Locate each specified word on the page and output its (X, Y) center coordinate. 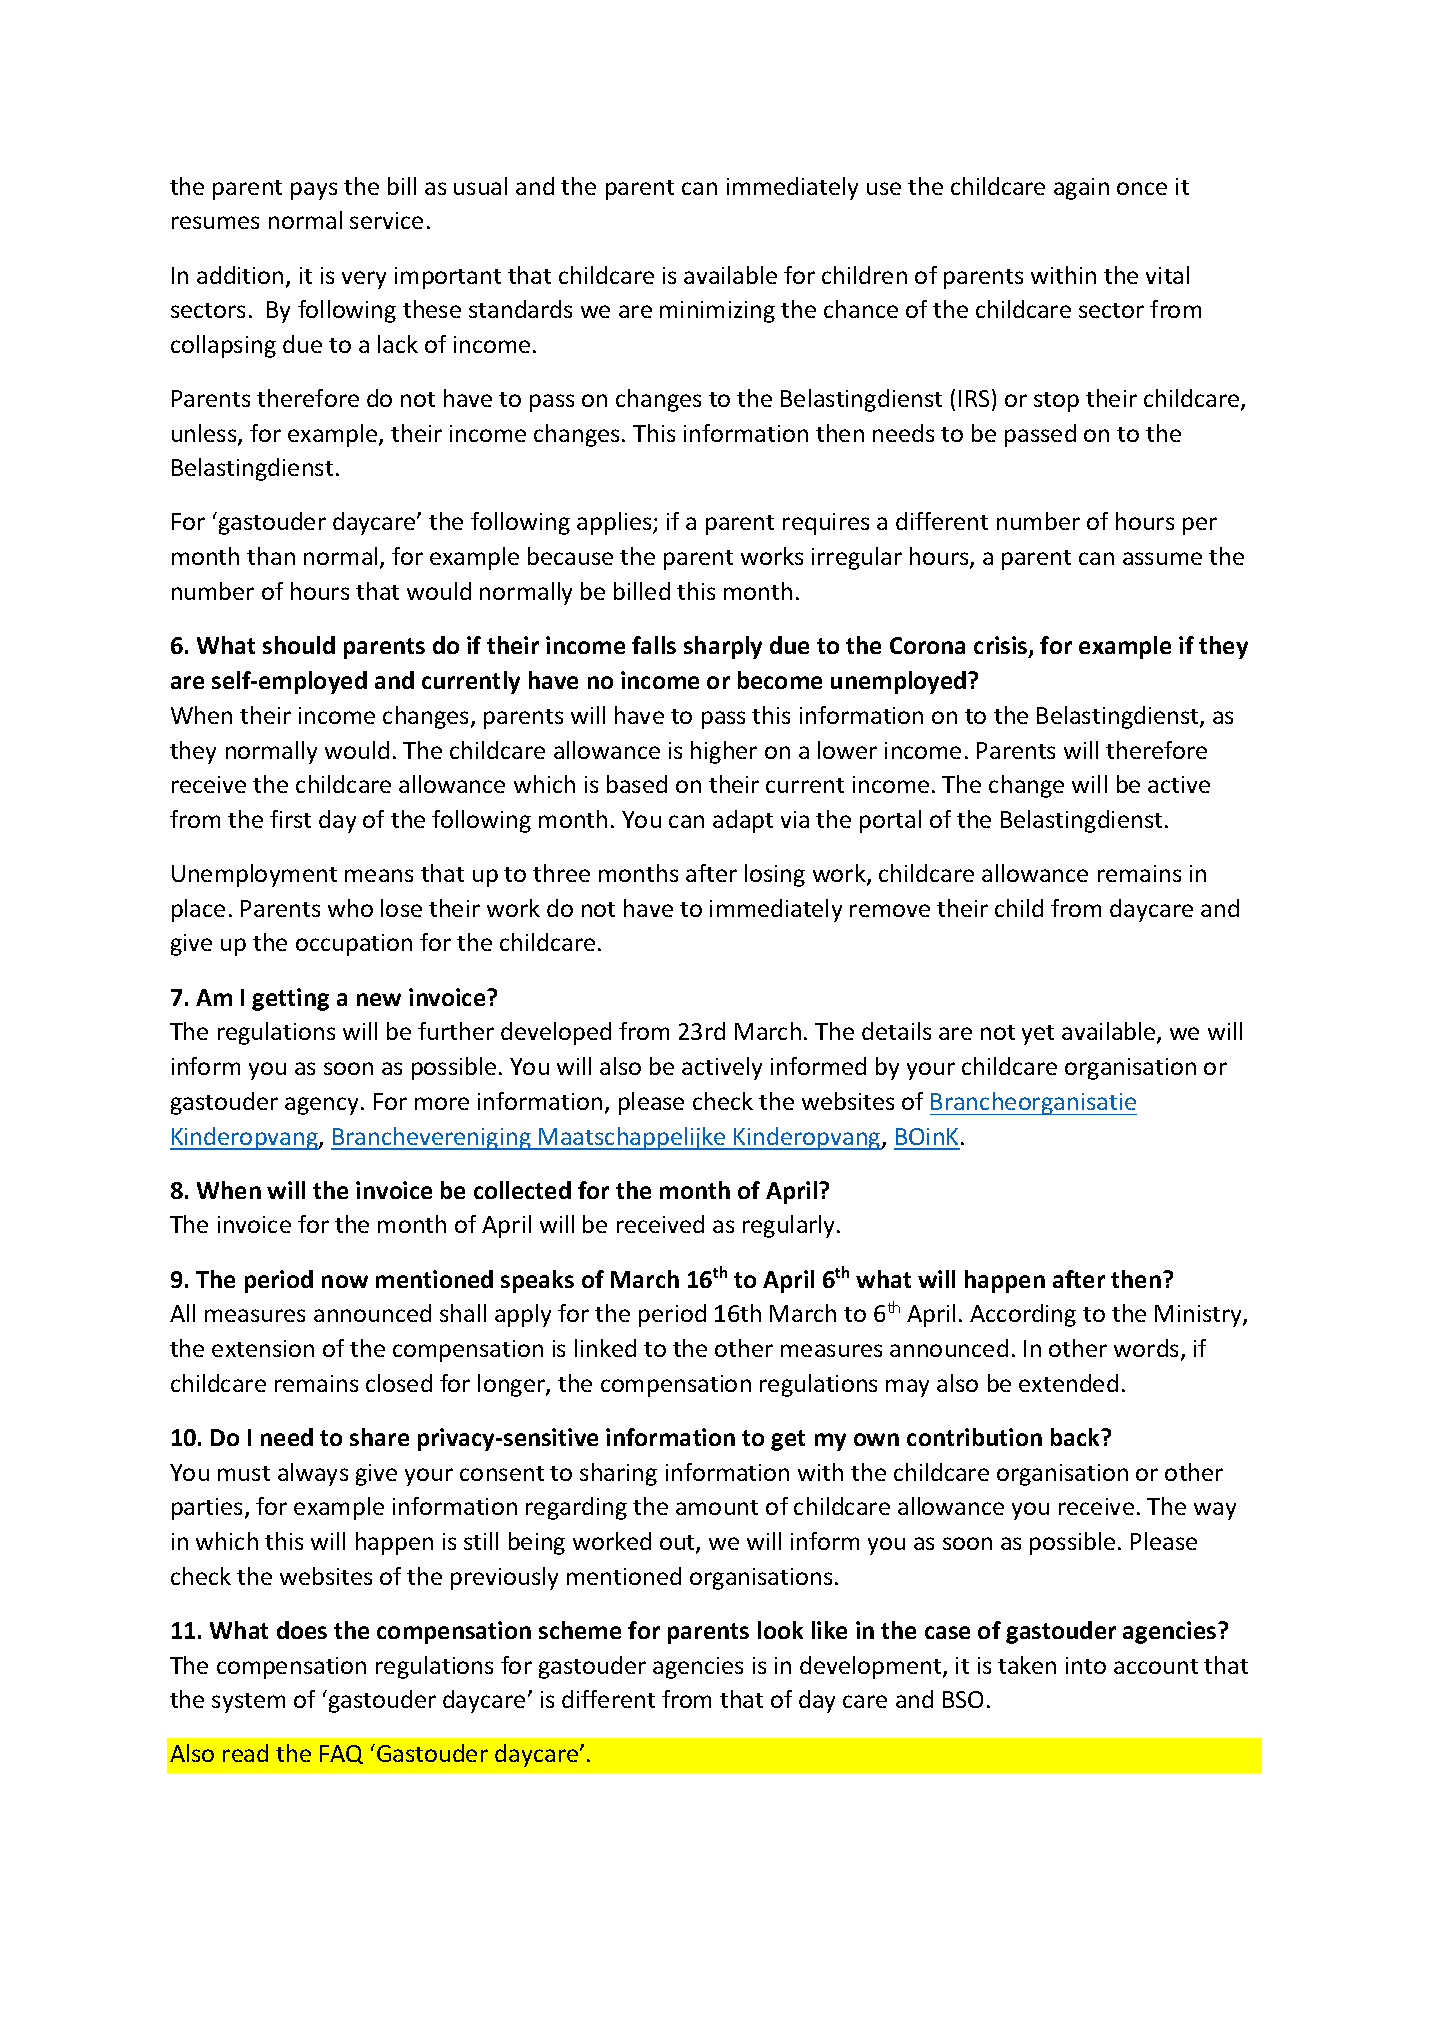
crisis (1002, 646)
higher (724, 752)
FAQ (341, 1754)
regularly (790, 1226)
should (299, 645)
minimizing (717, 312)
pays (314, 191)
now (345, 1281)
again (1081, 189)
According (1023, 1315)
